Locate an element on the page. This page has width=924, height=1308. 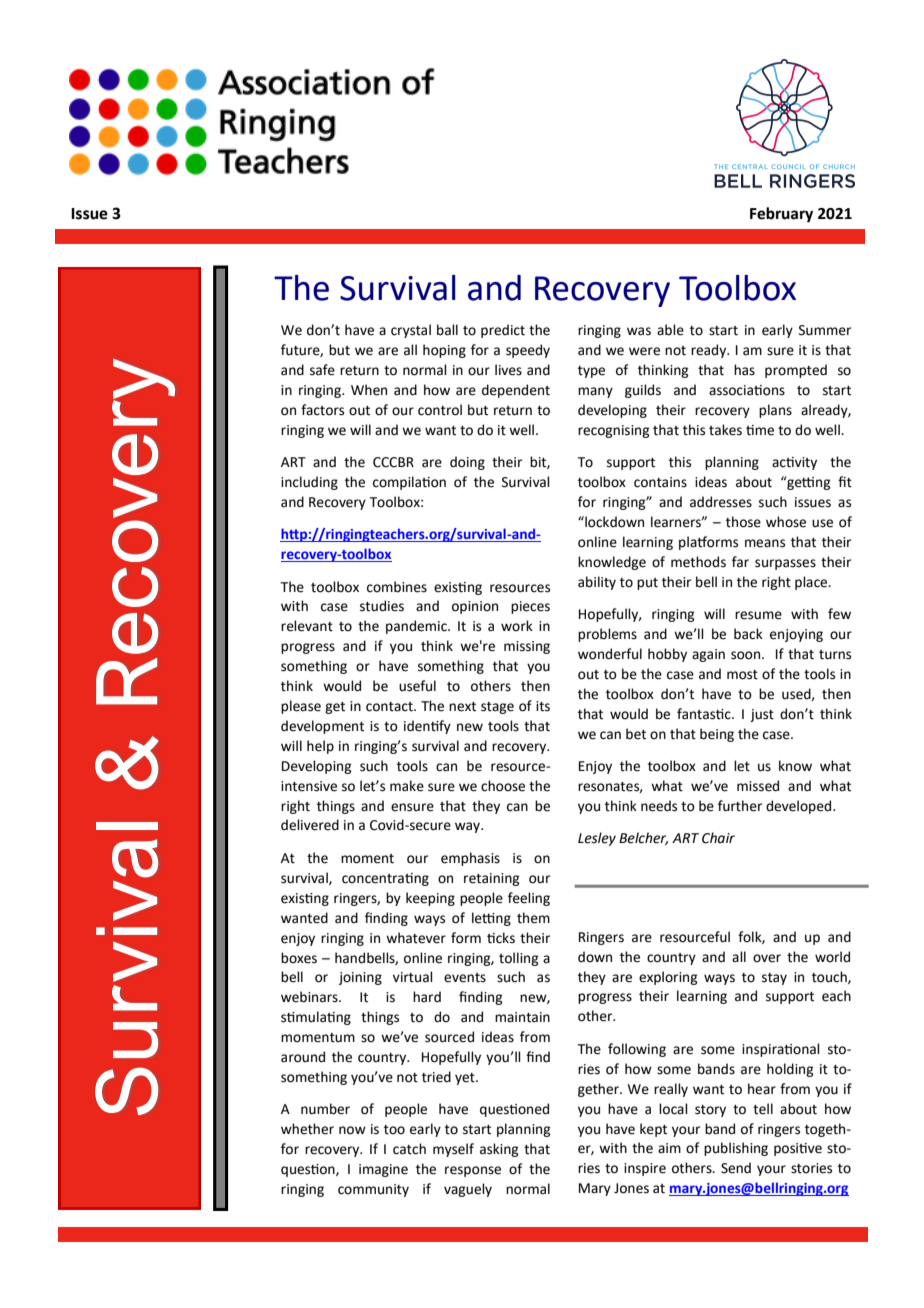
just is located at coordinates (762, 715).
